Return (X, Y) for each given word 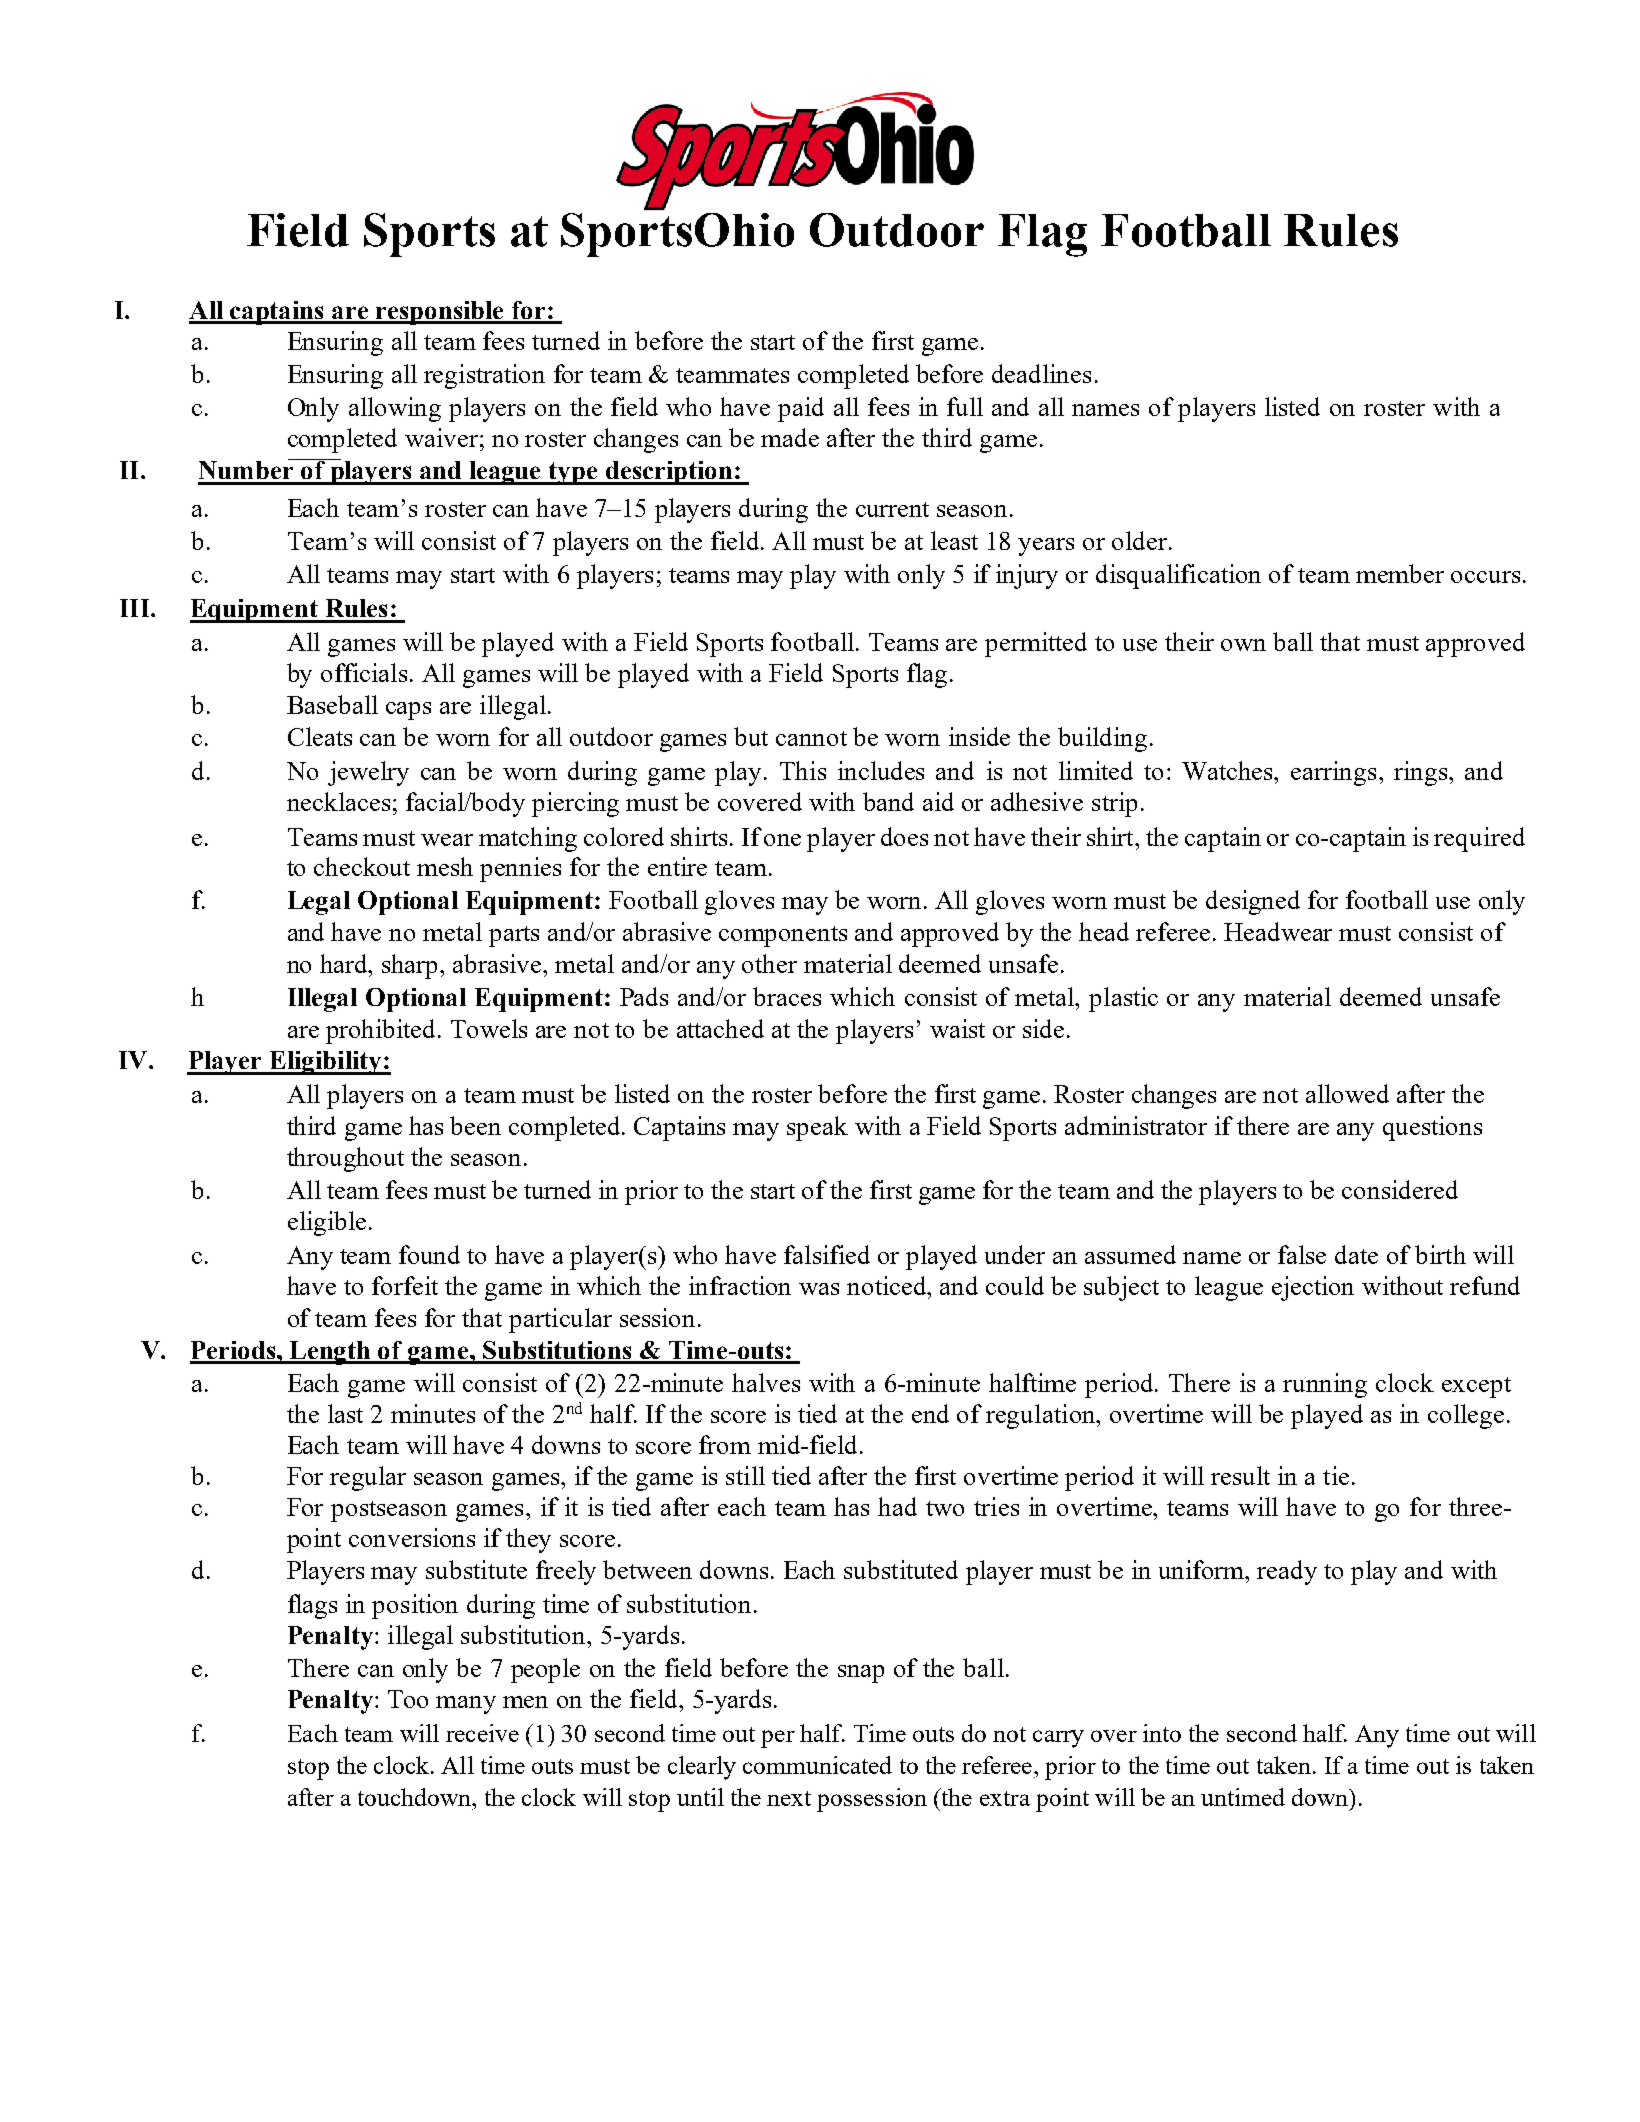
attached (720, 1028)
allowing (395, 409)
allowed (1347, 1093)
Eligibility (325, 1063)
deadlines (1041, 373)
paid (801, 409)
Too (408, 1699)
